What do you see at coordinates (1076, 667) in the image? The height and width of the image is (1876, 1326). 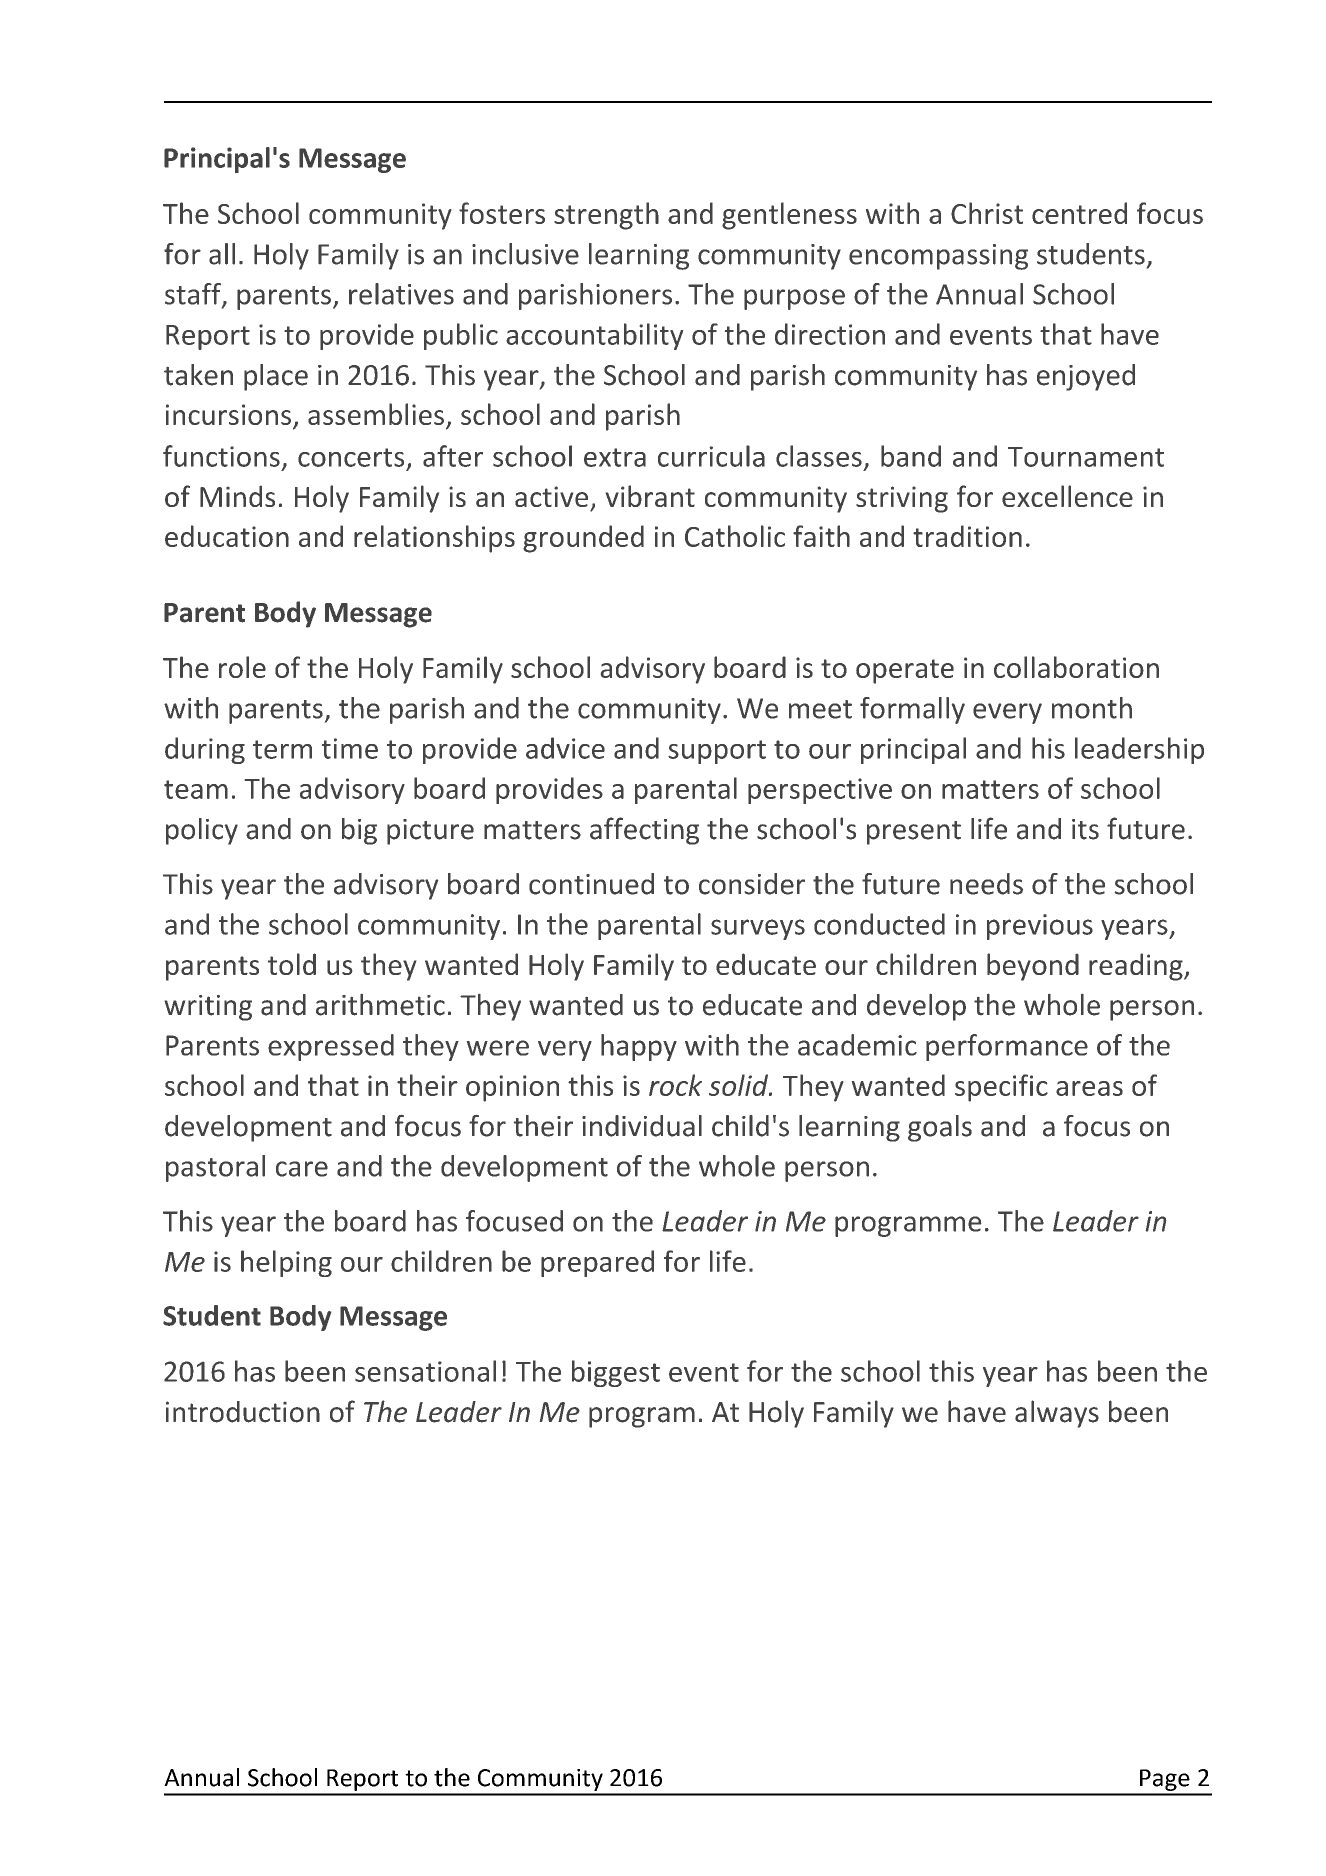 I see `collaboration` at bounding box center [1076, 667].
